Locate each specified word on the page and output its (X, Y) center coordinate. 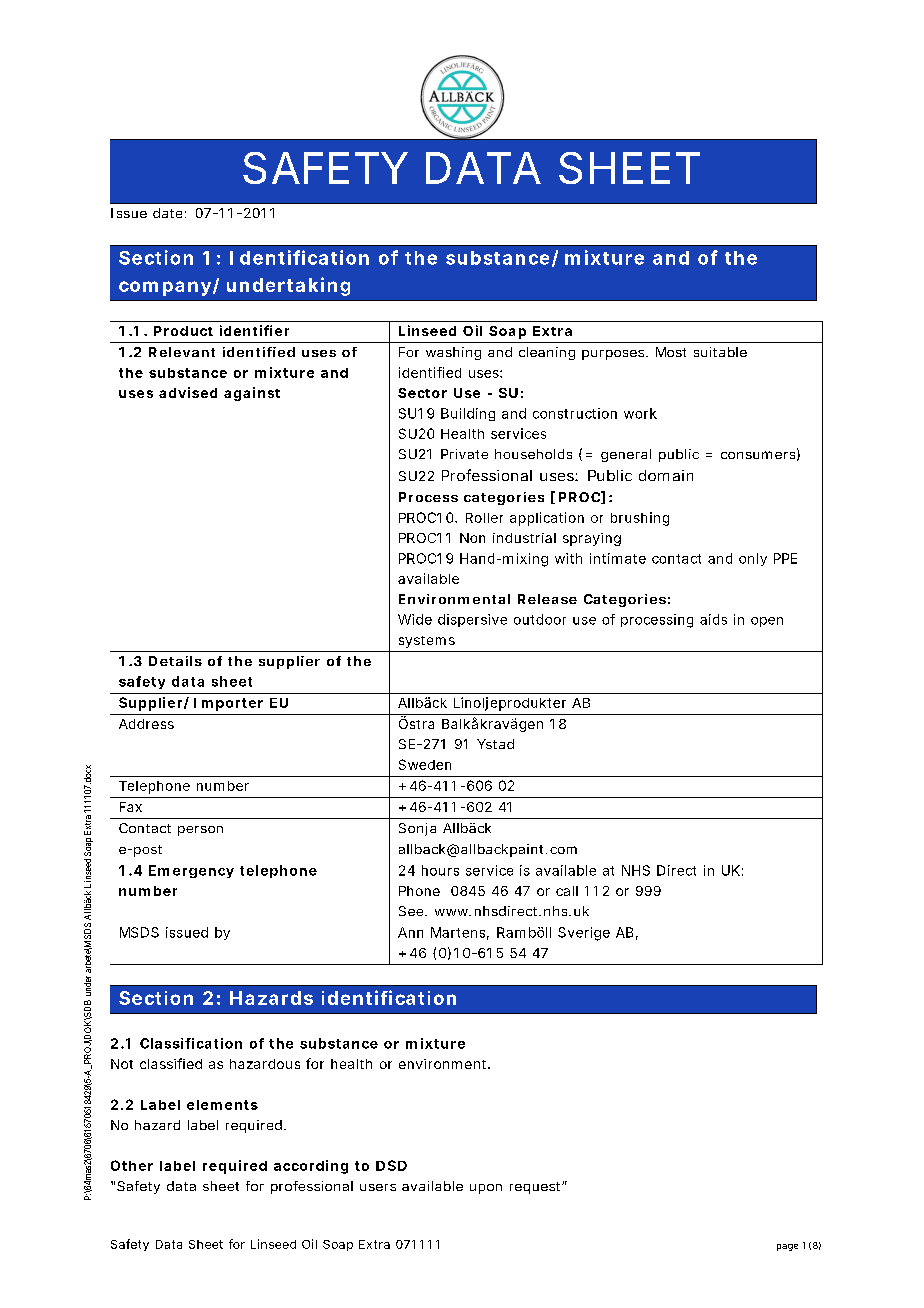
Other (132, 1165)
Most (671, 352)
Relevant (182, 352)
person (200, 831)
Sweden (425, 764)
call (567, 891)
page (787, 1247)
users (378, 1187)
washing (453, 353)
